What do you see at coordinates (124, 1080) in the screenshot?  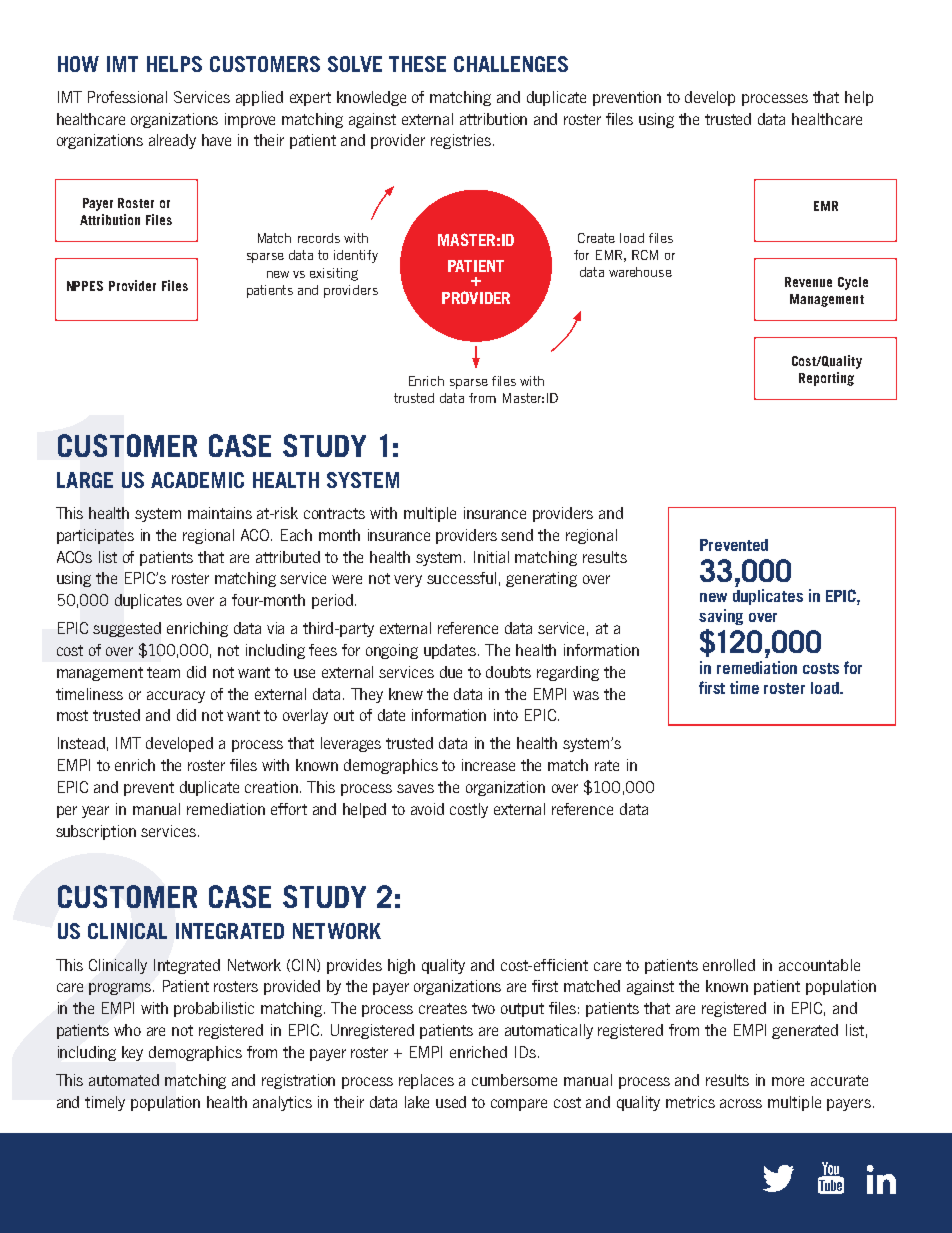 I see `automated` at bounding box center [124, 1080].
